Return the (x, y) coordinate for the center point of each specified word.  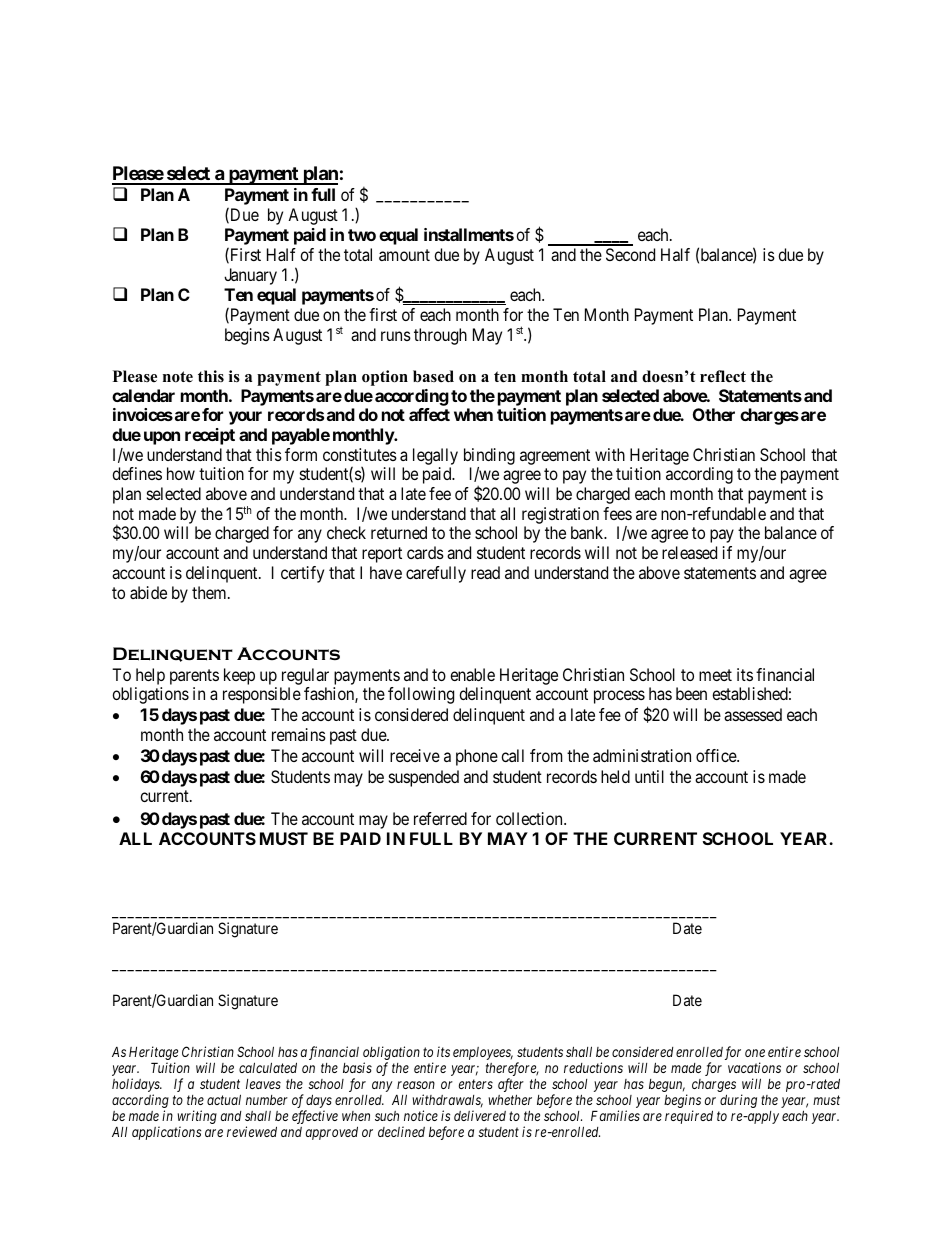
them (210, 592)
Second (630, 254)
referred (440, 818)
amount (404, 255)
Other (714, 414)
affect (429, 414)
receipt (210, 436)
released (689, 552)
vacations (754, 1067)
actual (224, 1099)
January (250, 276)
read (485, 572)
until (649, 776)
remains (299, 734)
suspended (424, 778)
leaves (263, 1084)
